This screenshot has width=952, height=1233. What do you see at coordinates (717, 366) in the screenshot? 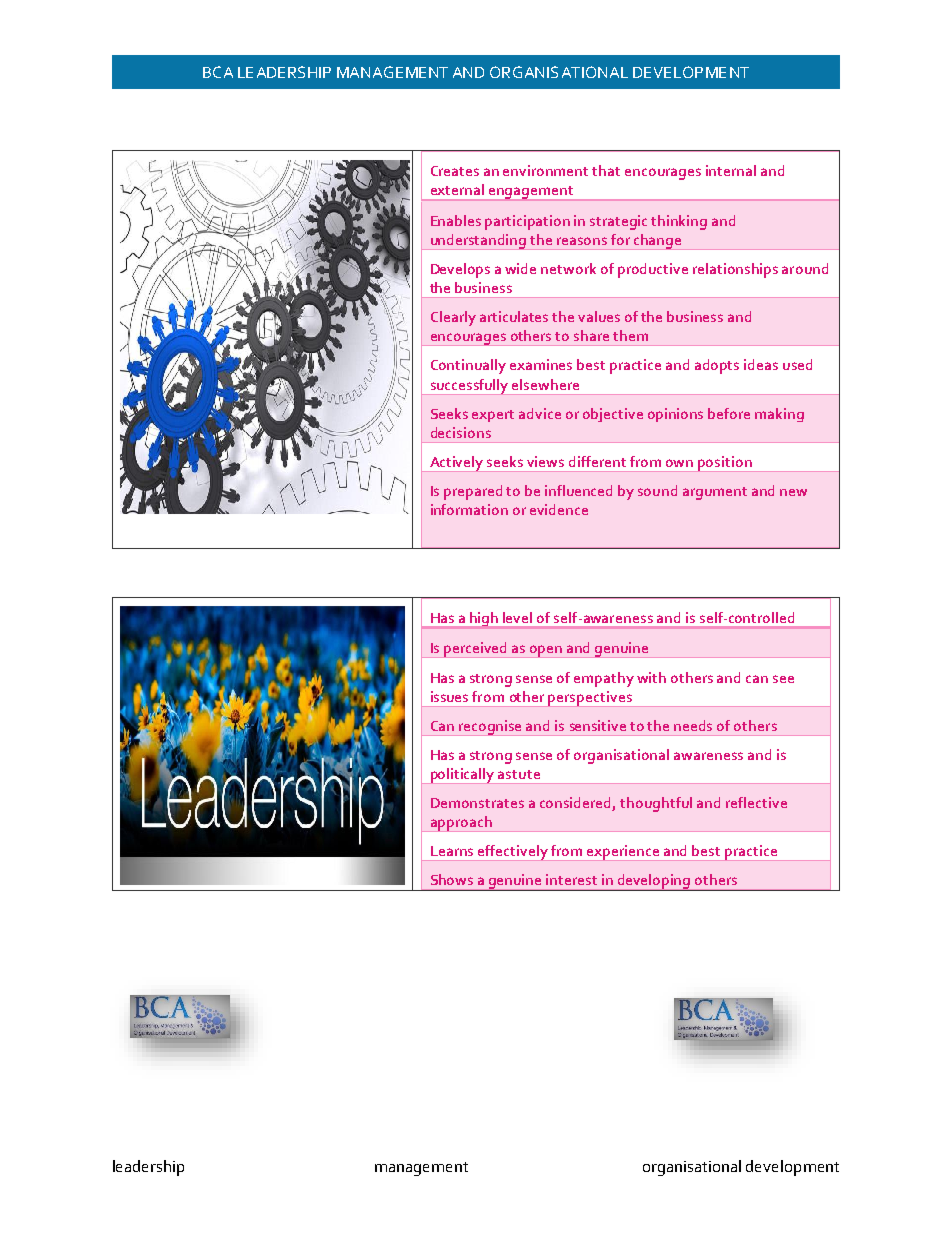
I see `adopts` at bounding box center [717, 366].
